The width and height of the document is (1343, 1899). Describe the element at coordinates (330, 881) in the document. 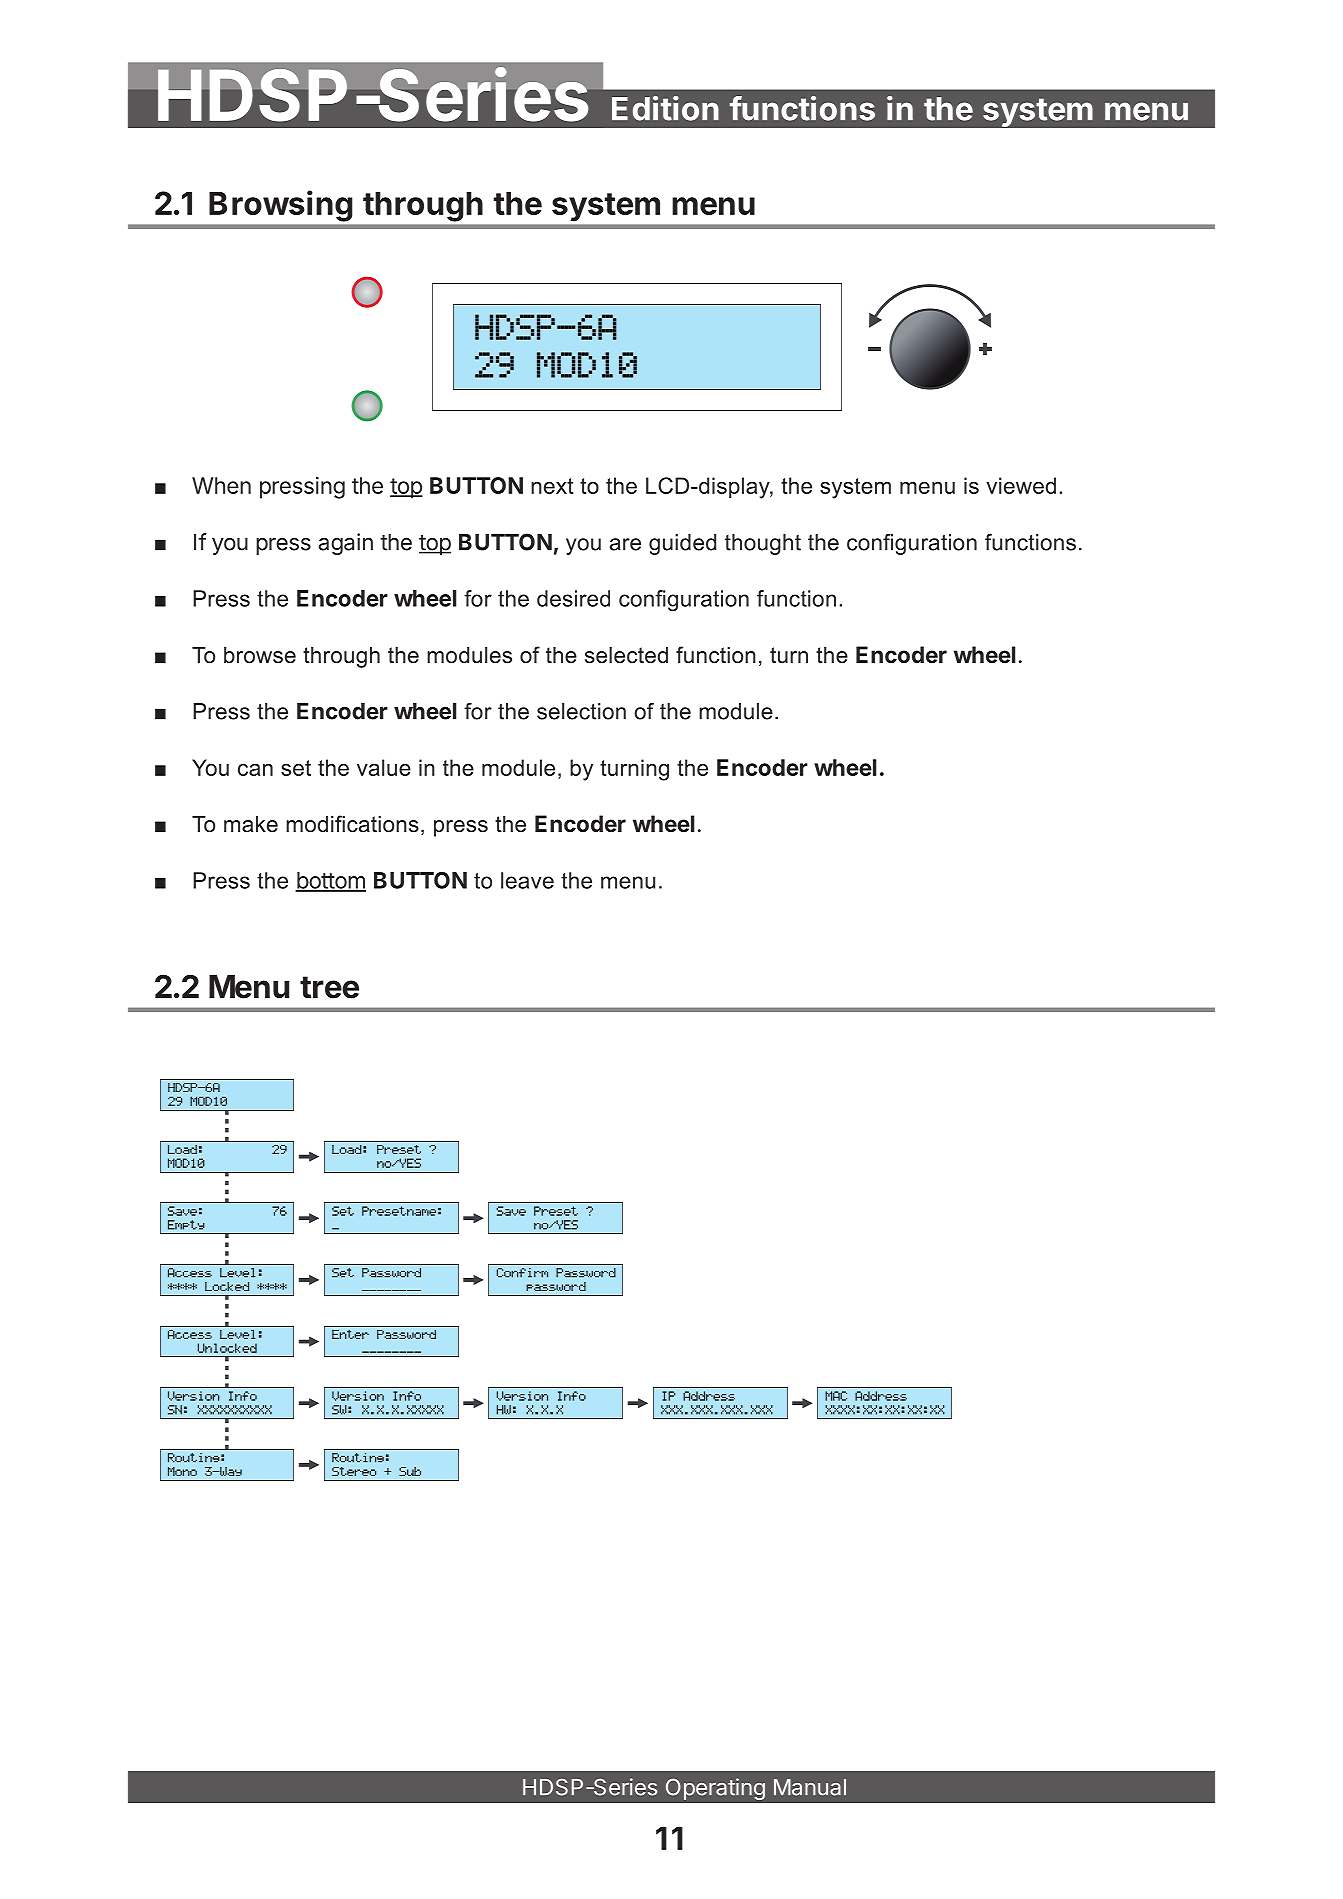

I see `bottom` at that location.
